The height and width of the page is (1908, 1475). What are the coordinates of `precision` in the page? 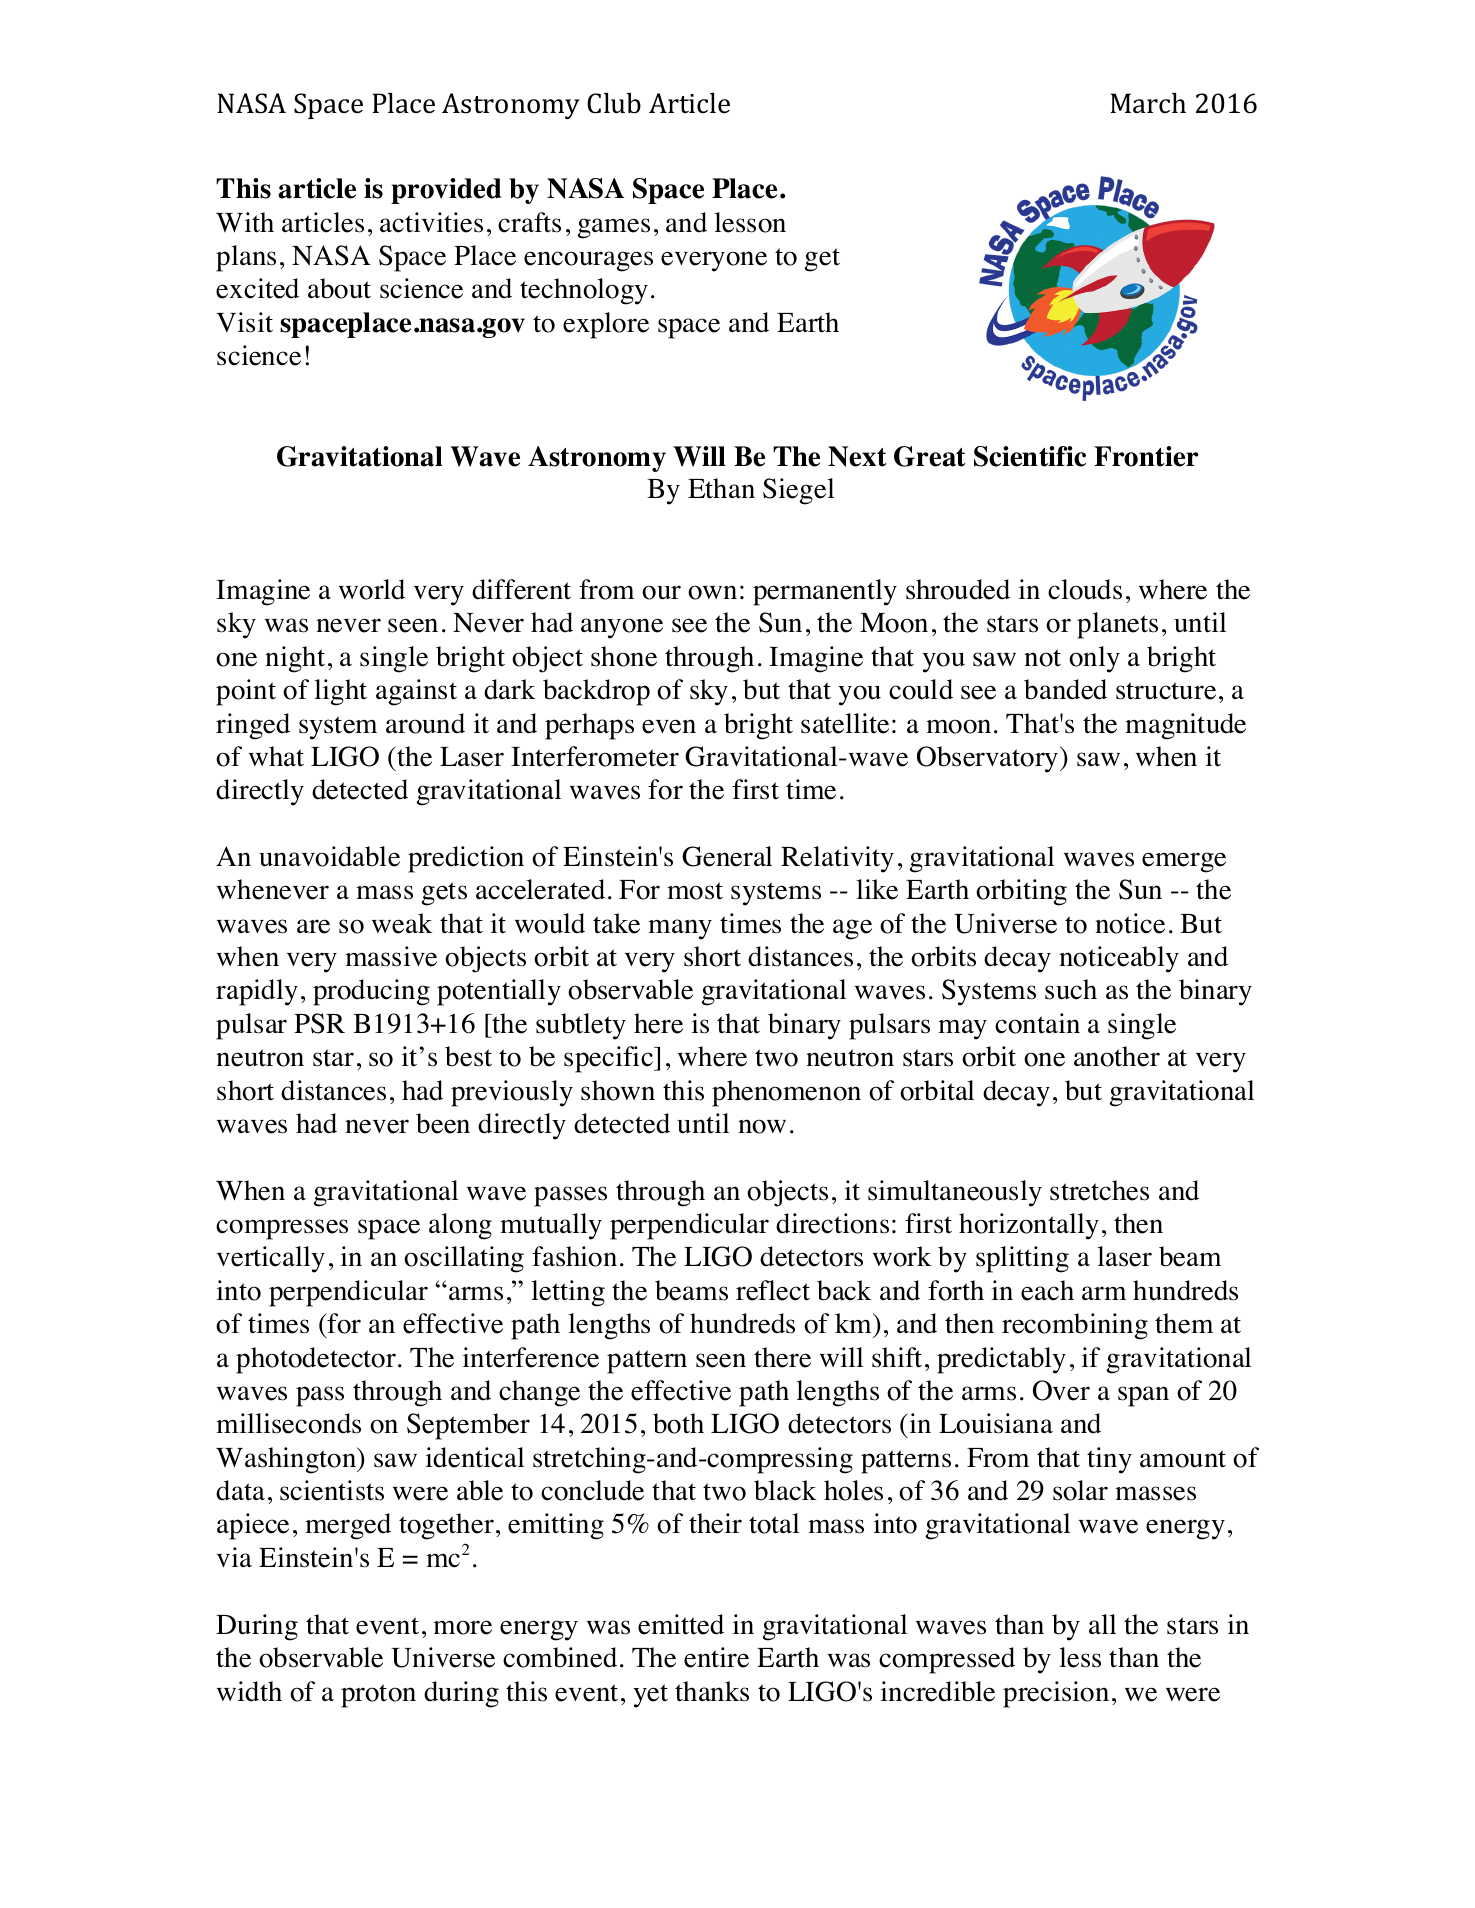 It's located at (1056, 1694).
